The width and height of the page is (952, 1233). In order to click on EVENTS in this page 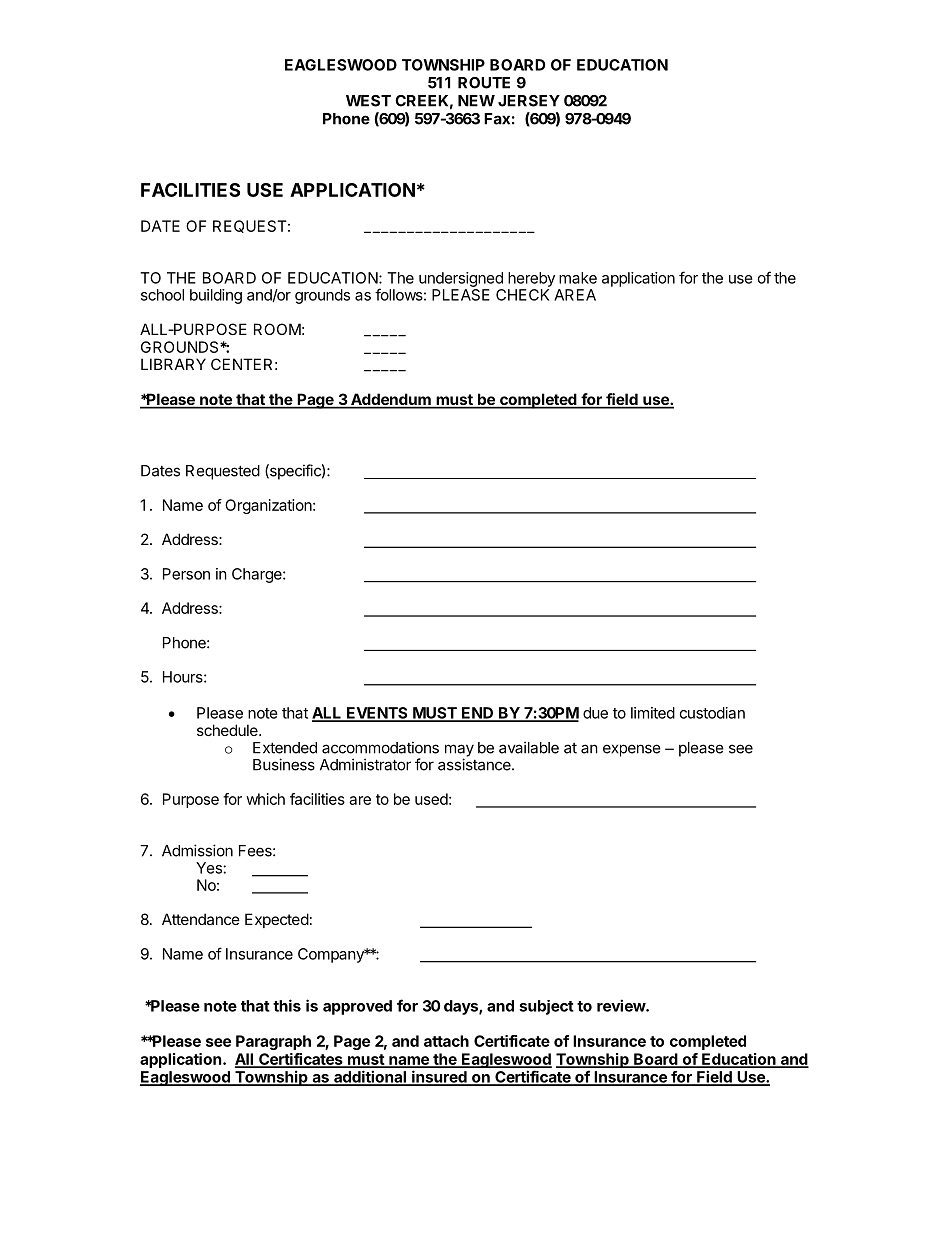, I will do `click(377, 714)`.
